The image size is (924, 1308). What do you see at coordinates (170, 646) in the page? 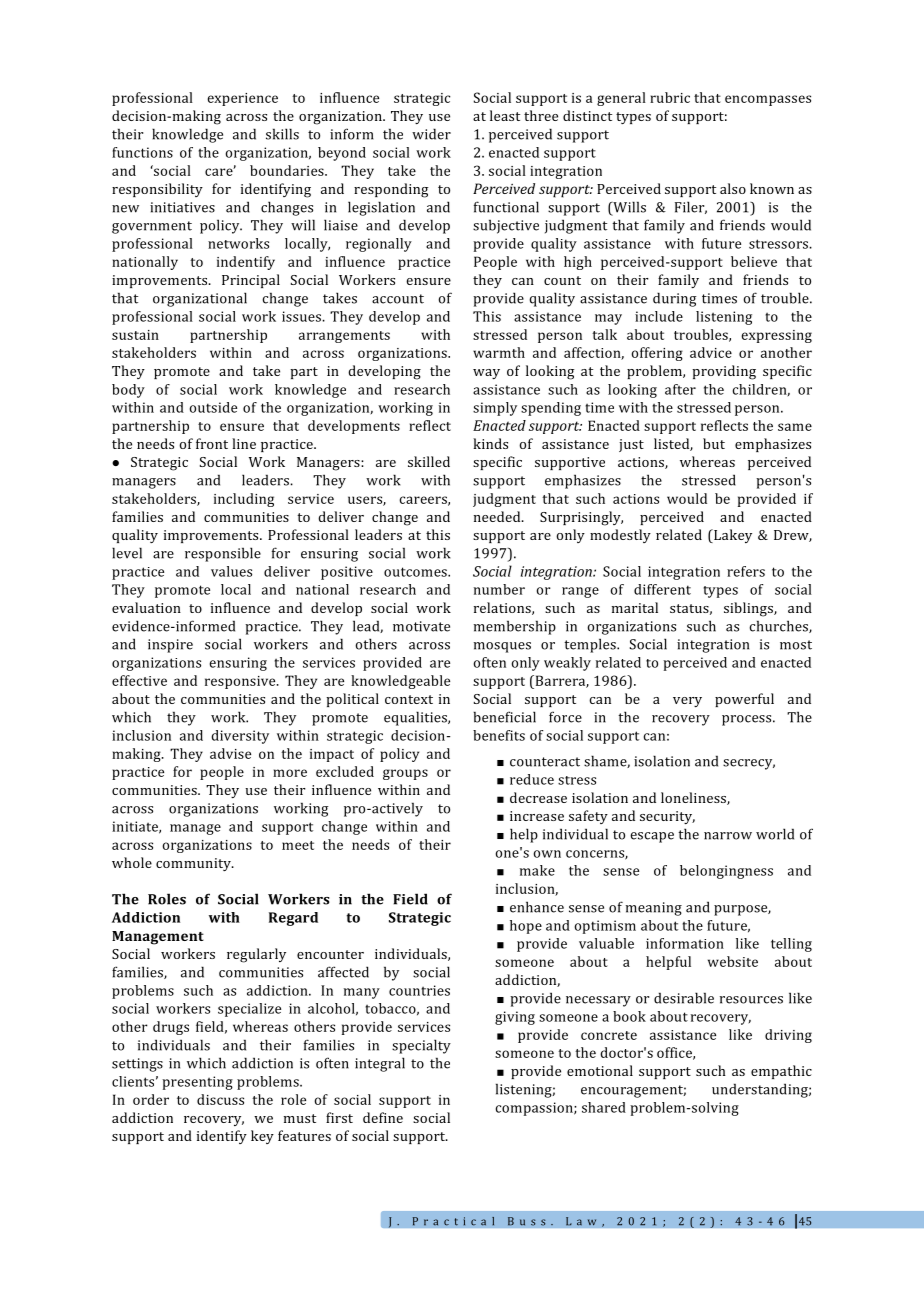
I see `inspire` at bounding box center [170, 646].
